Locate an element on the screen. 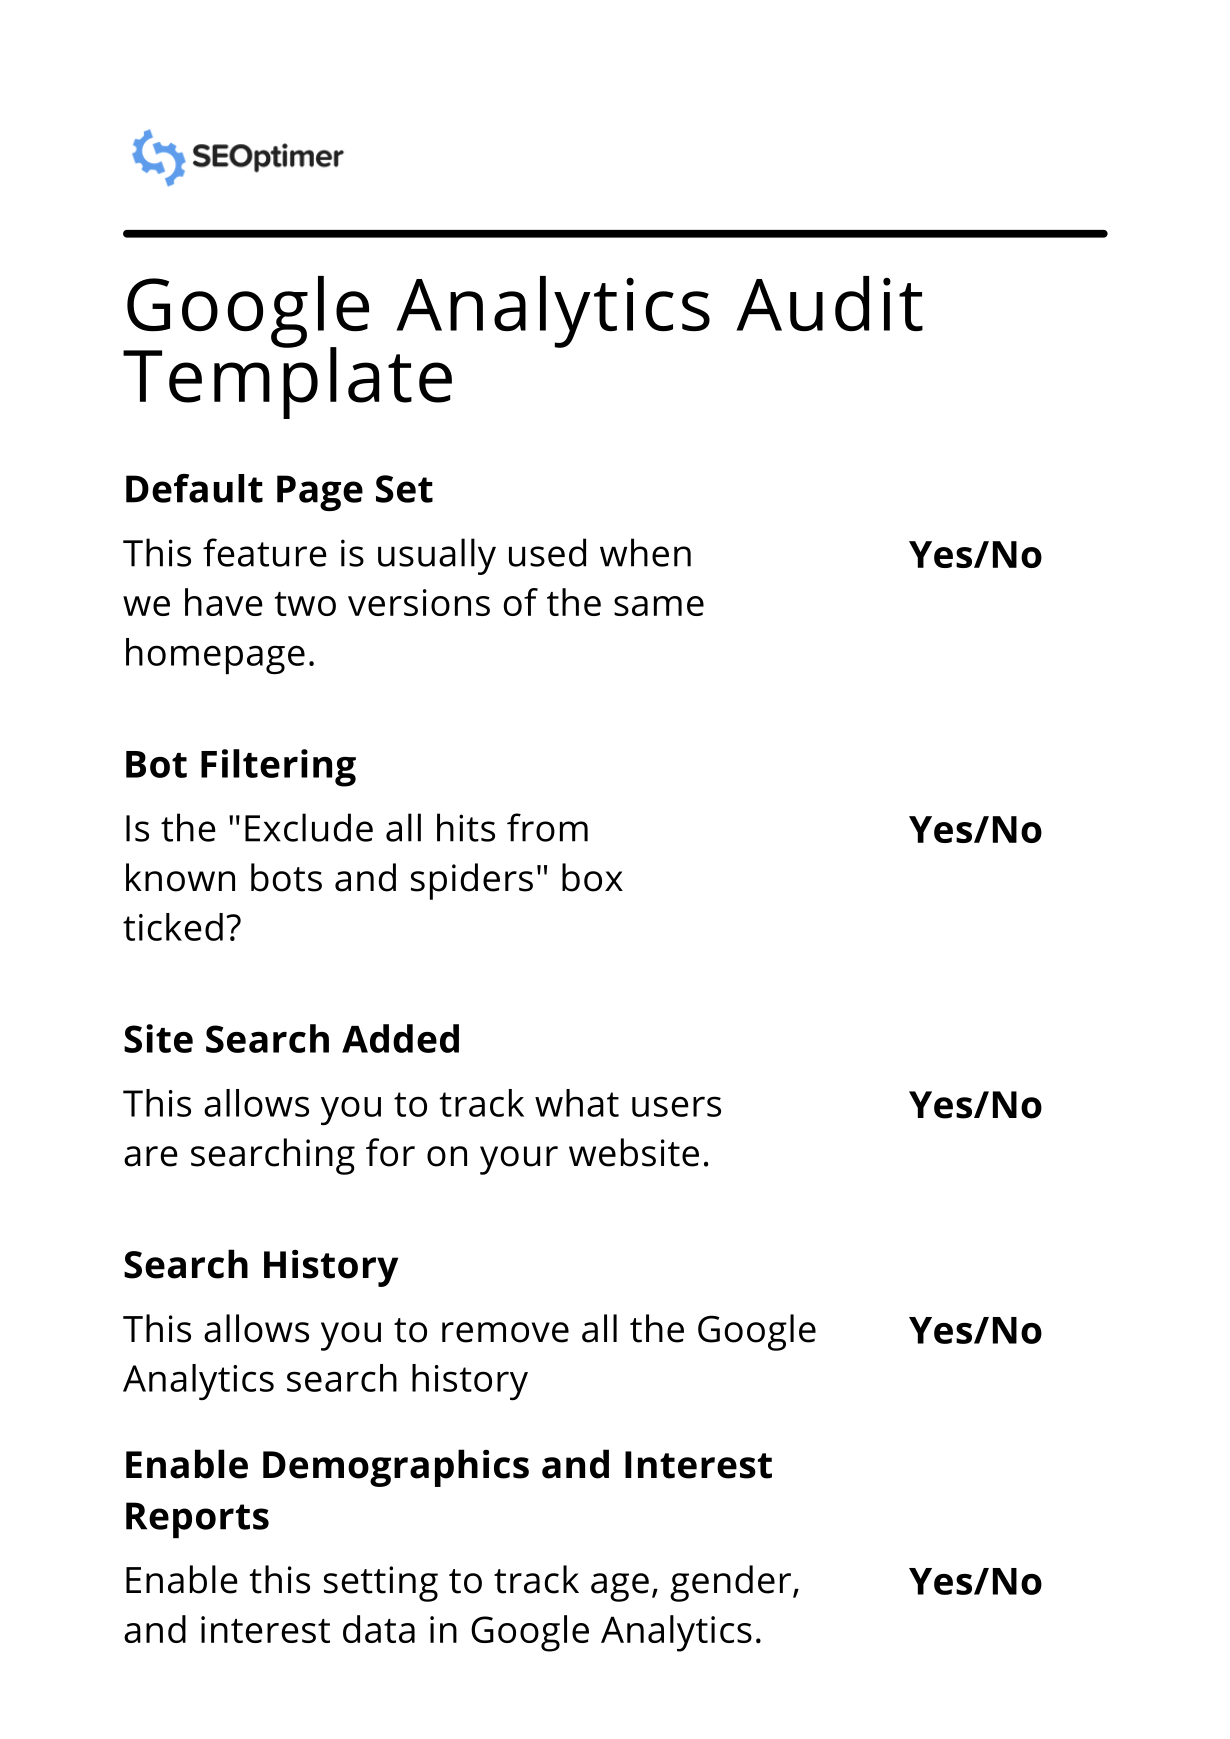 The height and width of the screenshot is (1739, 1230). Template is located at coordinates (287, 381).
